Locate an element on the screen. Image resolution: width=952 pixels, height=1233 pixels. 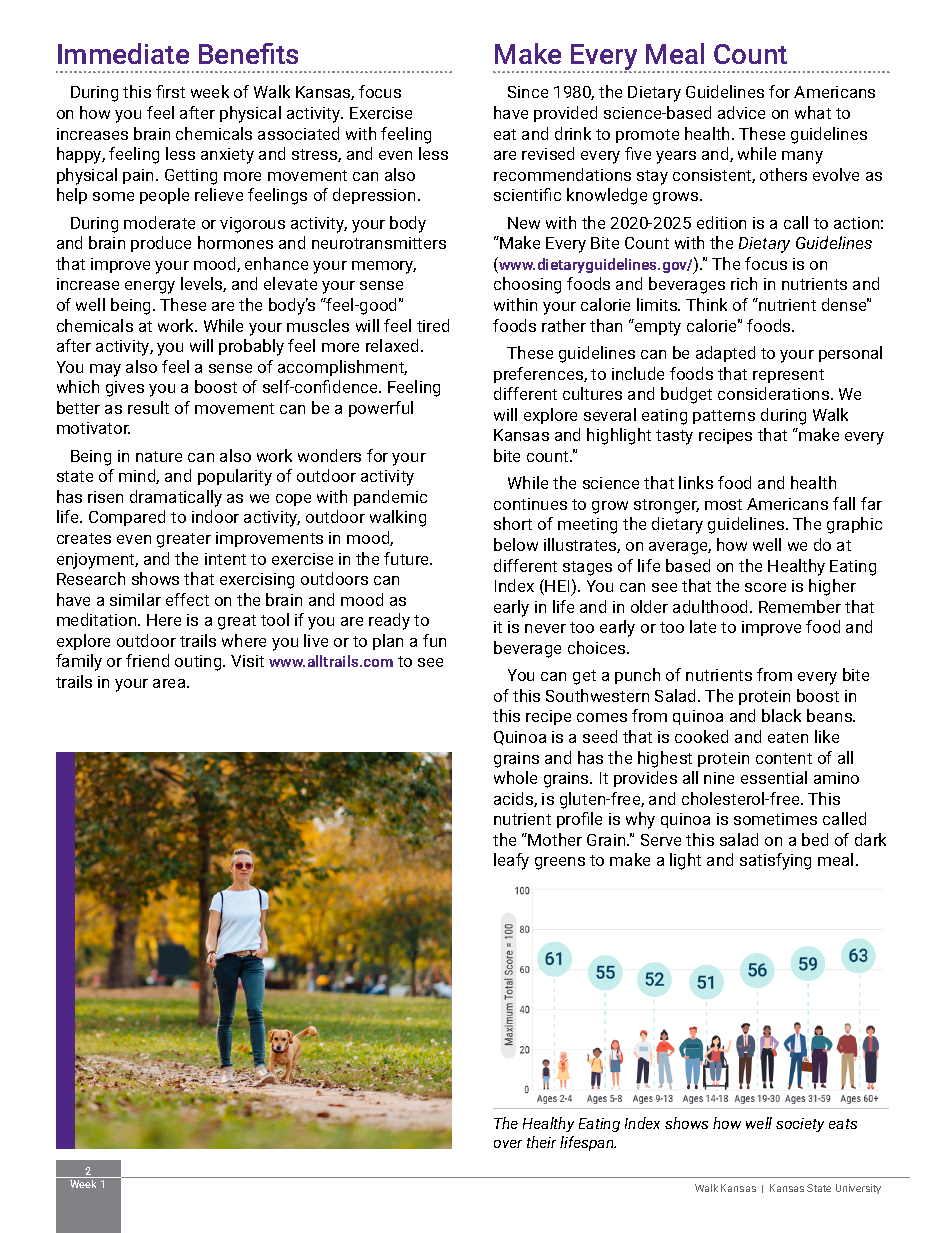
satisfying is located at coordinates (775, 861).
